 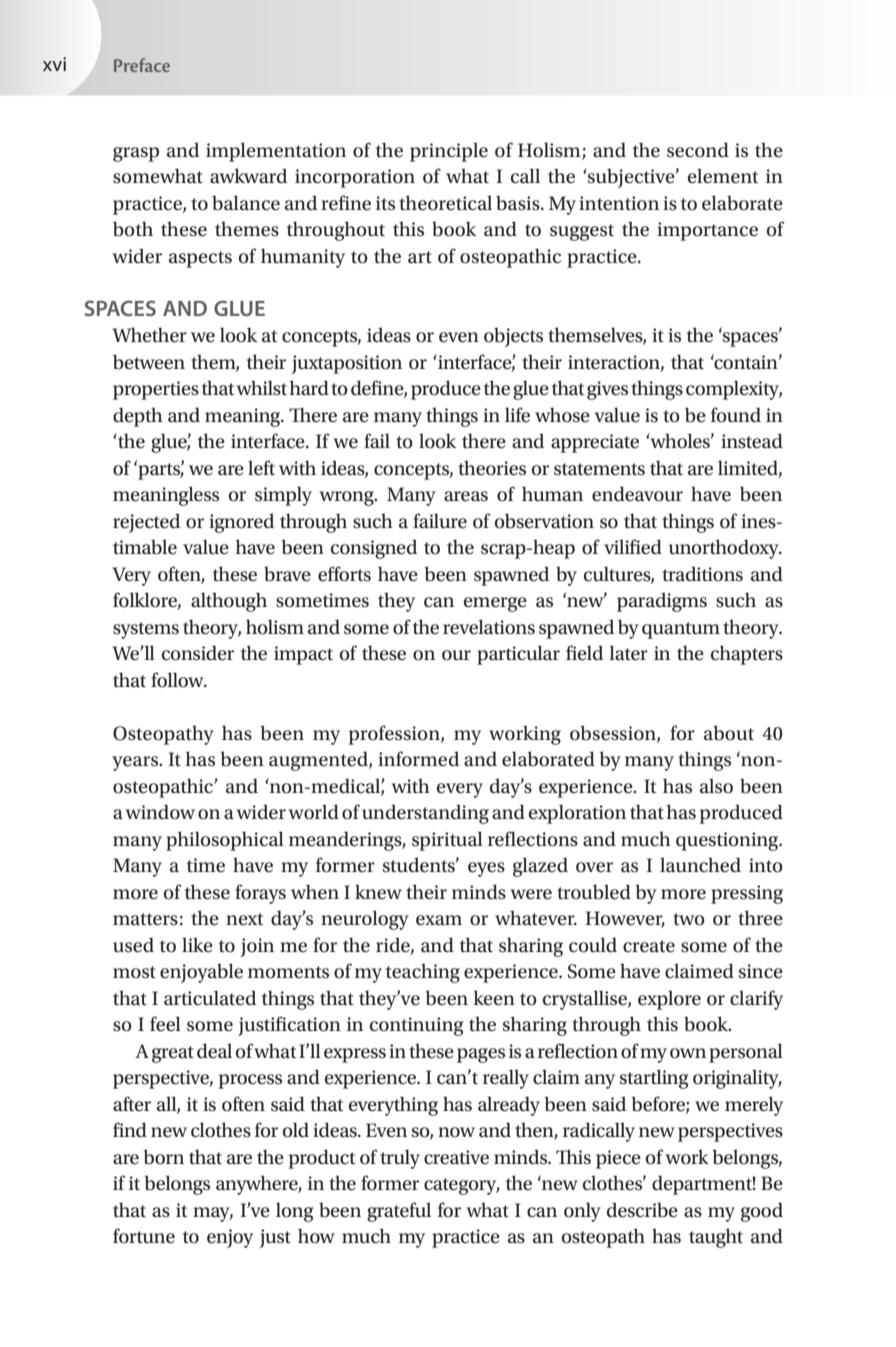 What do you see at coordinates (149, 362) in the screenshot?
I see `between` at bounding box center [149, 362].
